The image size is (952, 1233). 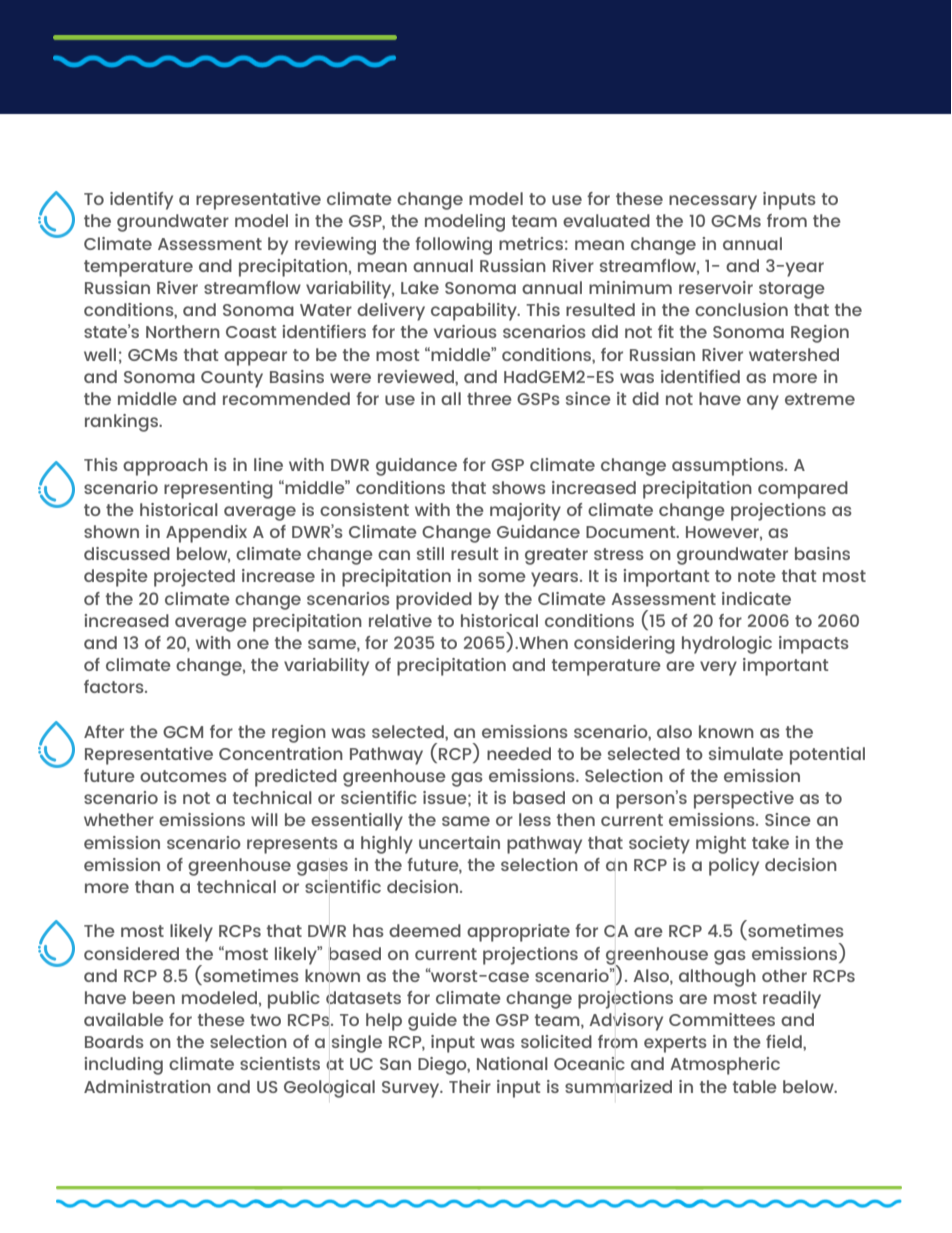 What do you see at coordinates (147, 1086) in the screenshot?
I see `Administration` at bounding box center [147, 1086].
